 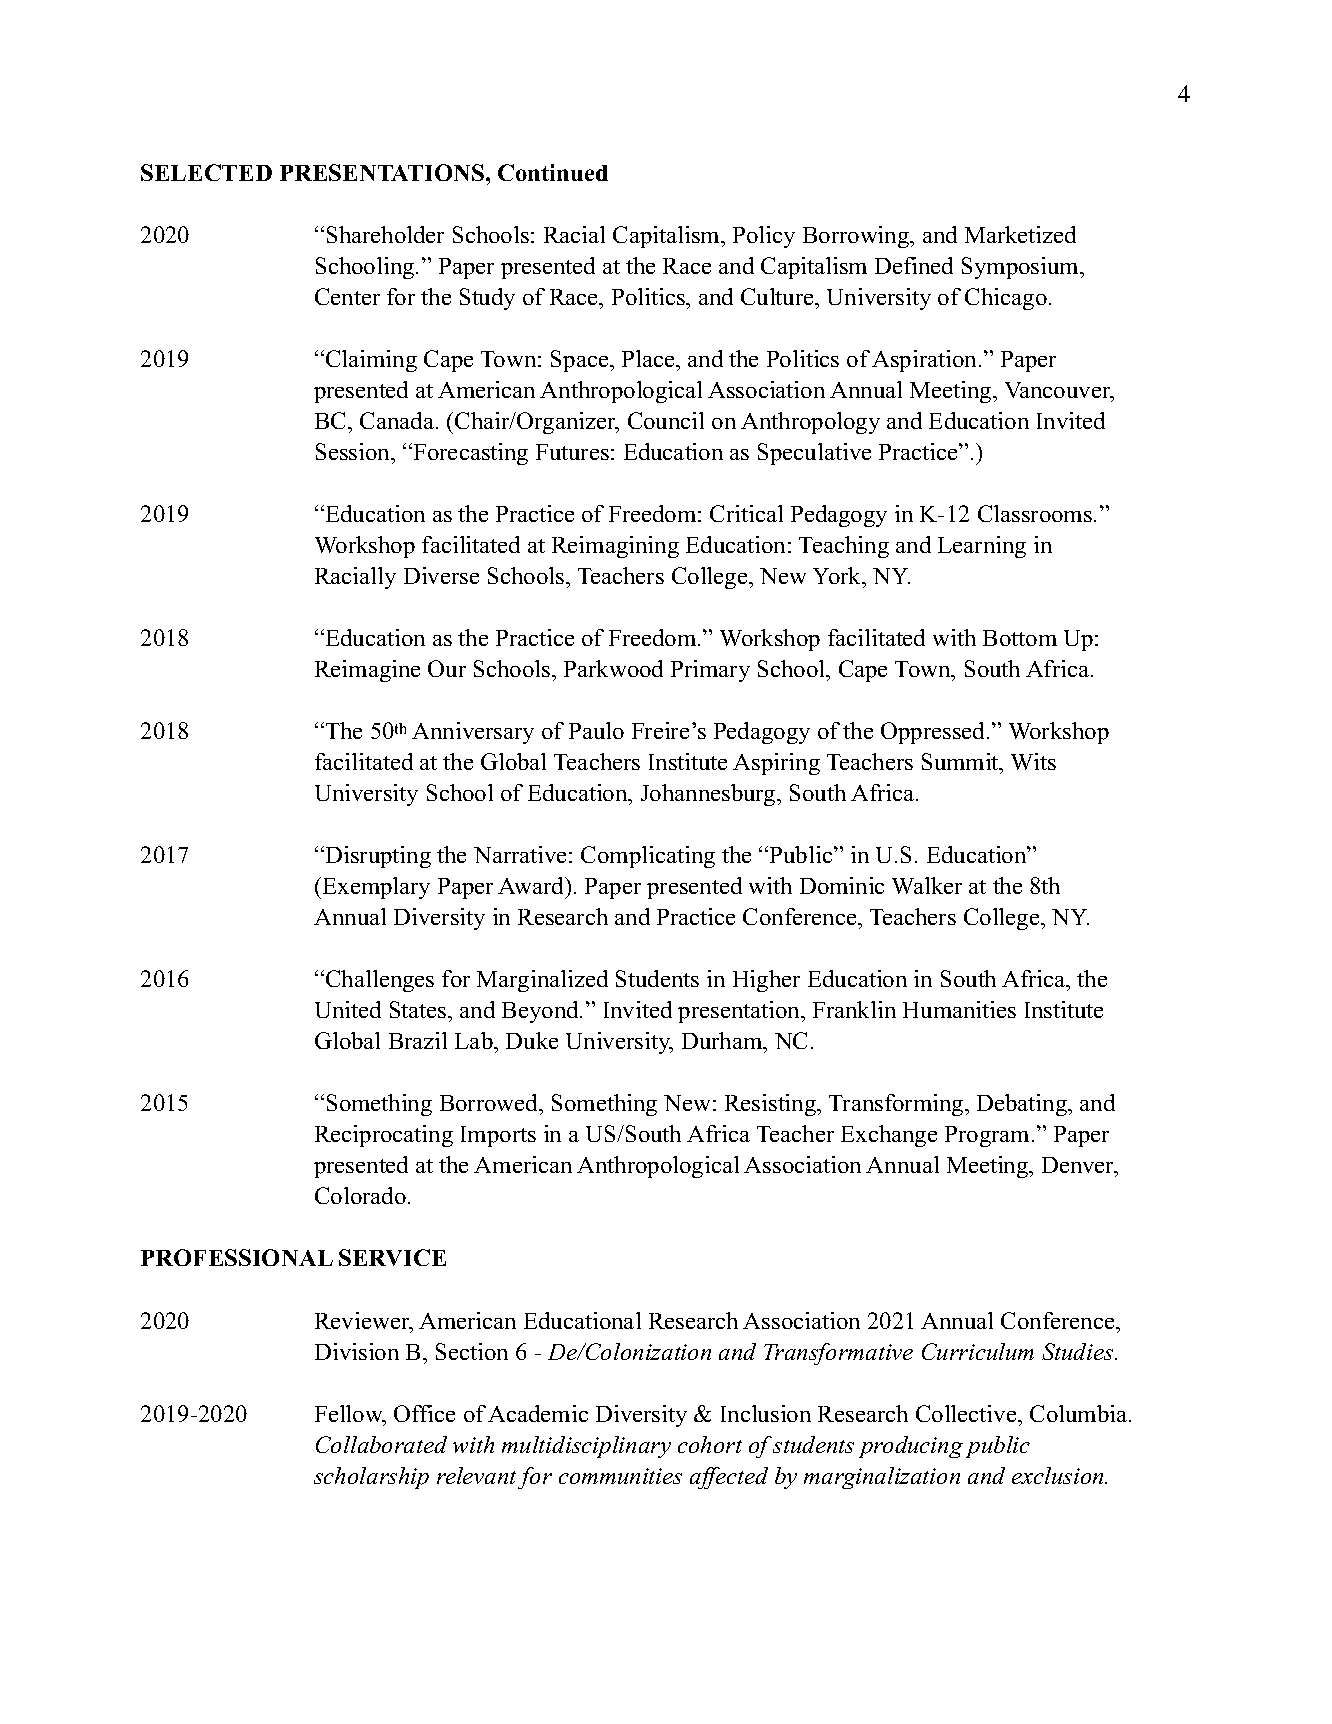 I want to click on Symposium, so click(x=1021, y=268).
